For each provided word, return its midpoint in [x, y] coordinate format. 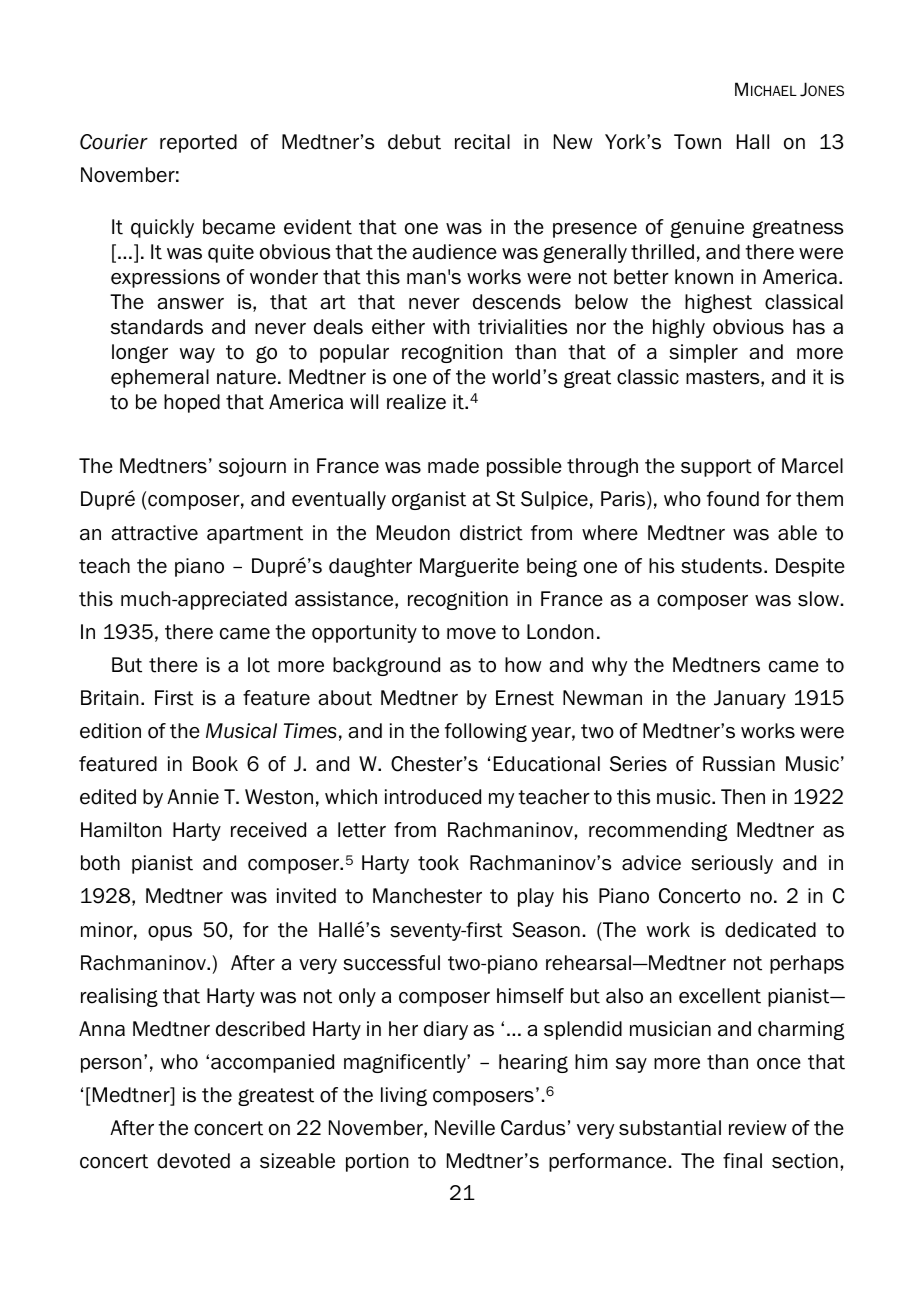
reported [198, 143]
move [471, 634]
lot [259, 665]
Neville [465, 1128]
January [750, 699]
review [758, 1128]
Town [697, 142]
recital [482, 142]
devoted [193, 1161]
